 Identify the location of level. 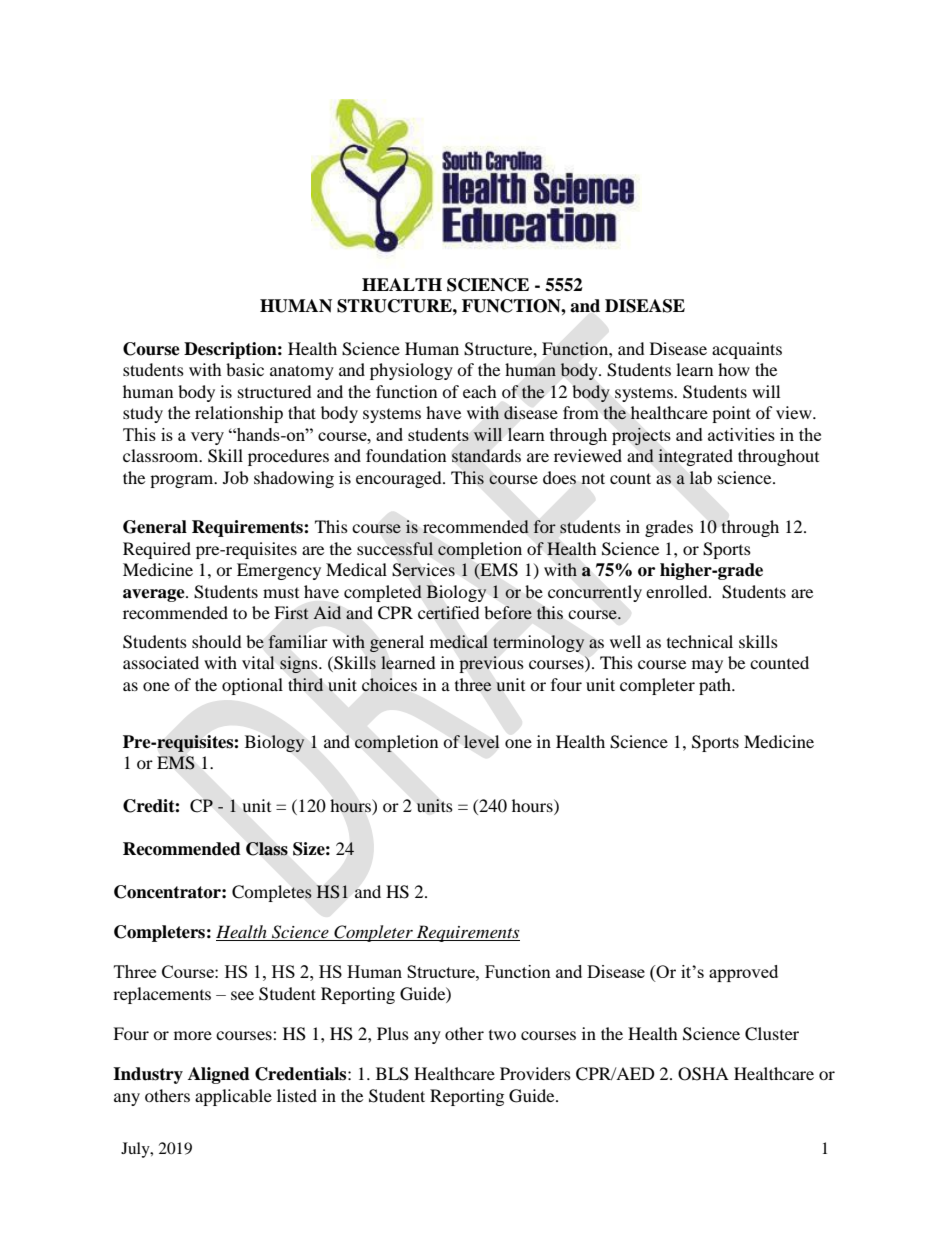
(481, 741).
